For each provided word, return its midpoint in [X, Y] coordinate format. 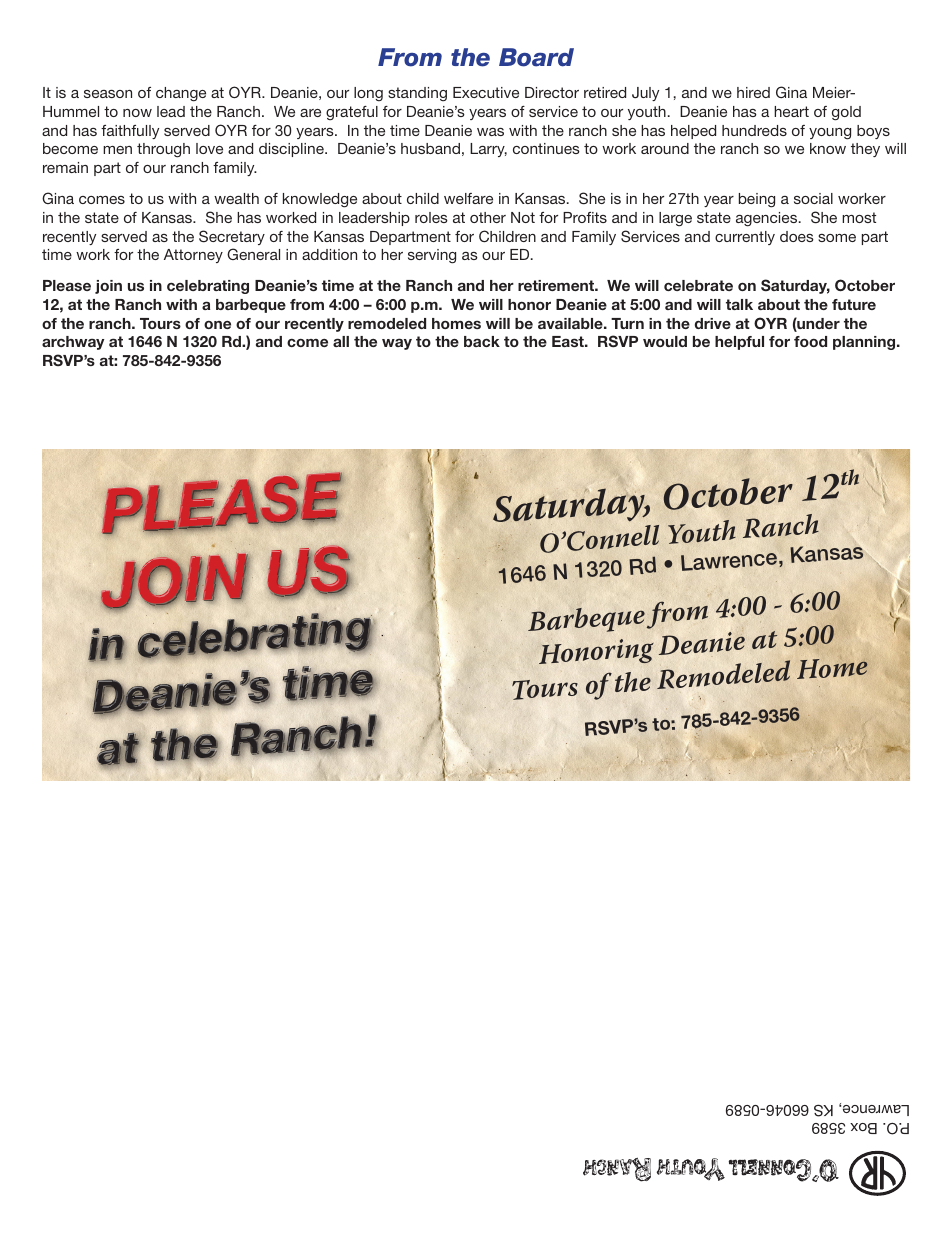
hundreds [754, 130]
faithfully [130, 132]
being [757, 200]
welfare [468, 198]
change [181, 94]
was [490, 132]
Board [536, 57]
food [810, 341]
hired [753, 92]
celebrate [698, 285]
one [217, 325]
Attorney [193, 256]
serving [432, 256]
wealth [236, 198]
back [482, 341]
